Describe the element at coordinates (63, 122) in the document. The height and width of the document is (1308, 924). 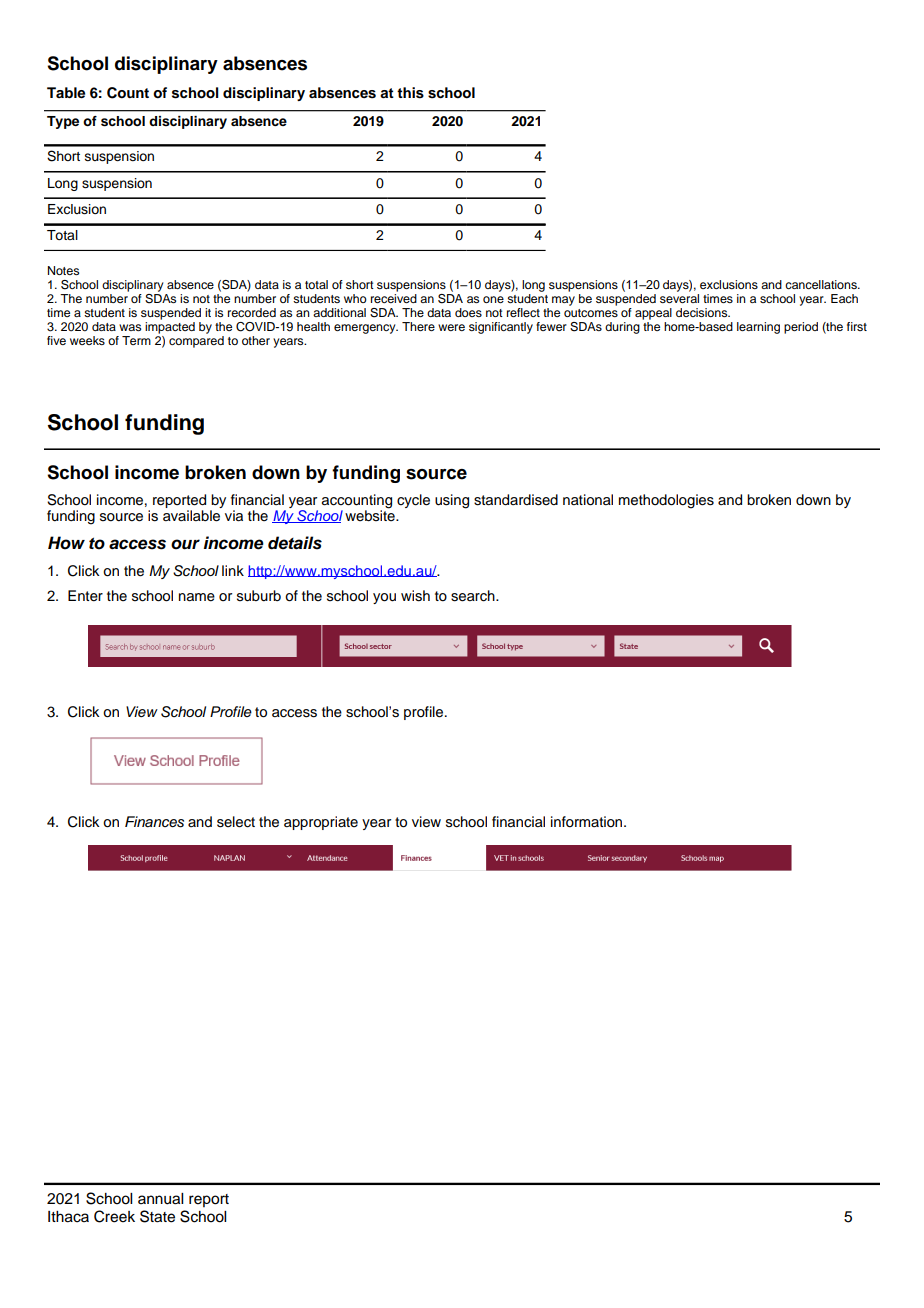
I see `Type` at that location.
